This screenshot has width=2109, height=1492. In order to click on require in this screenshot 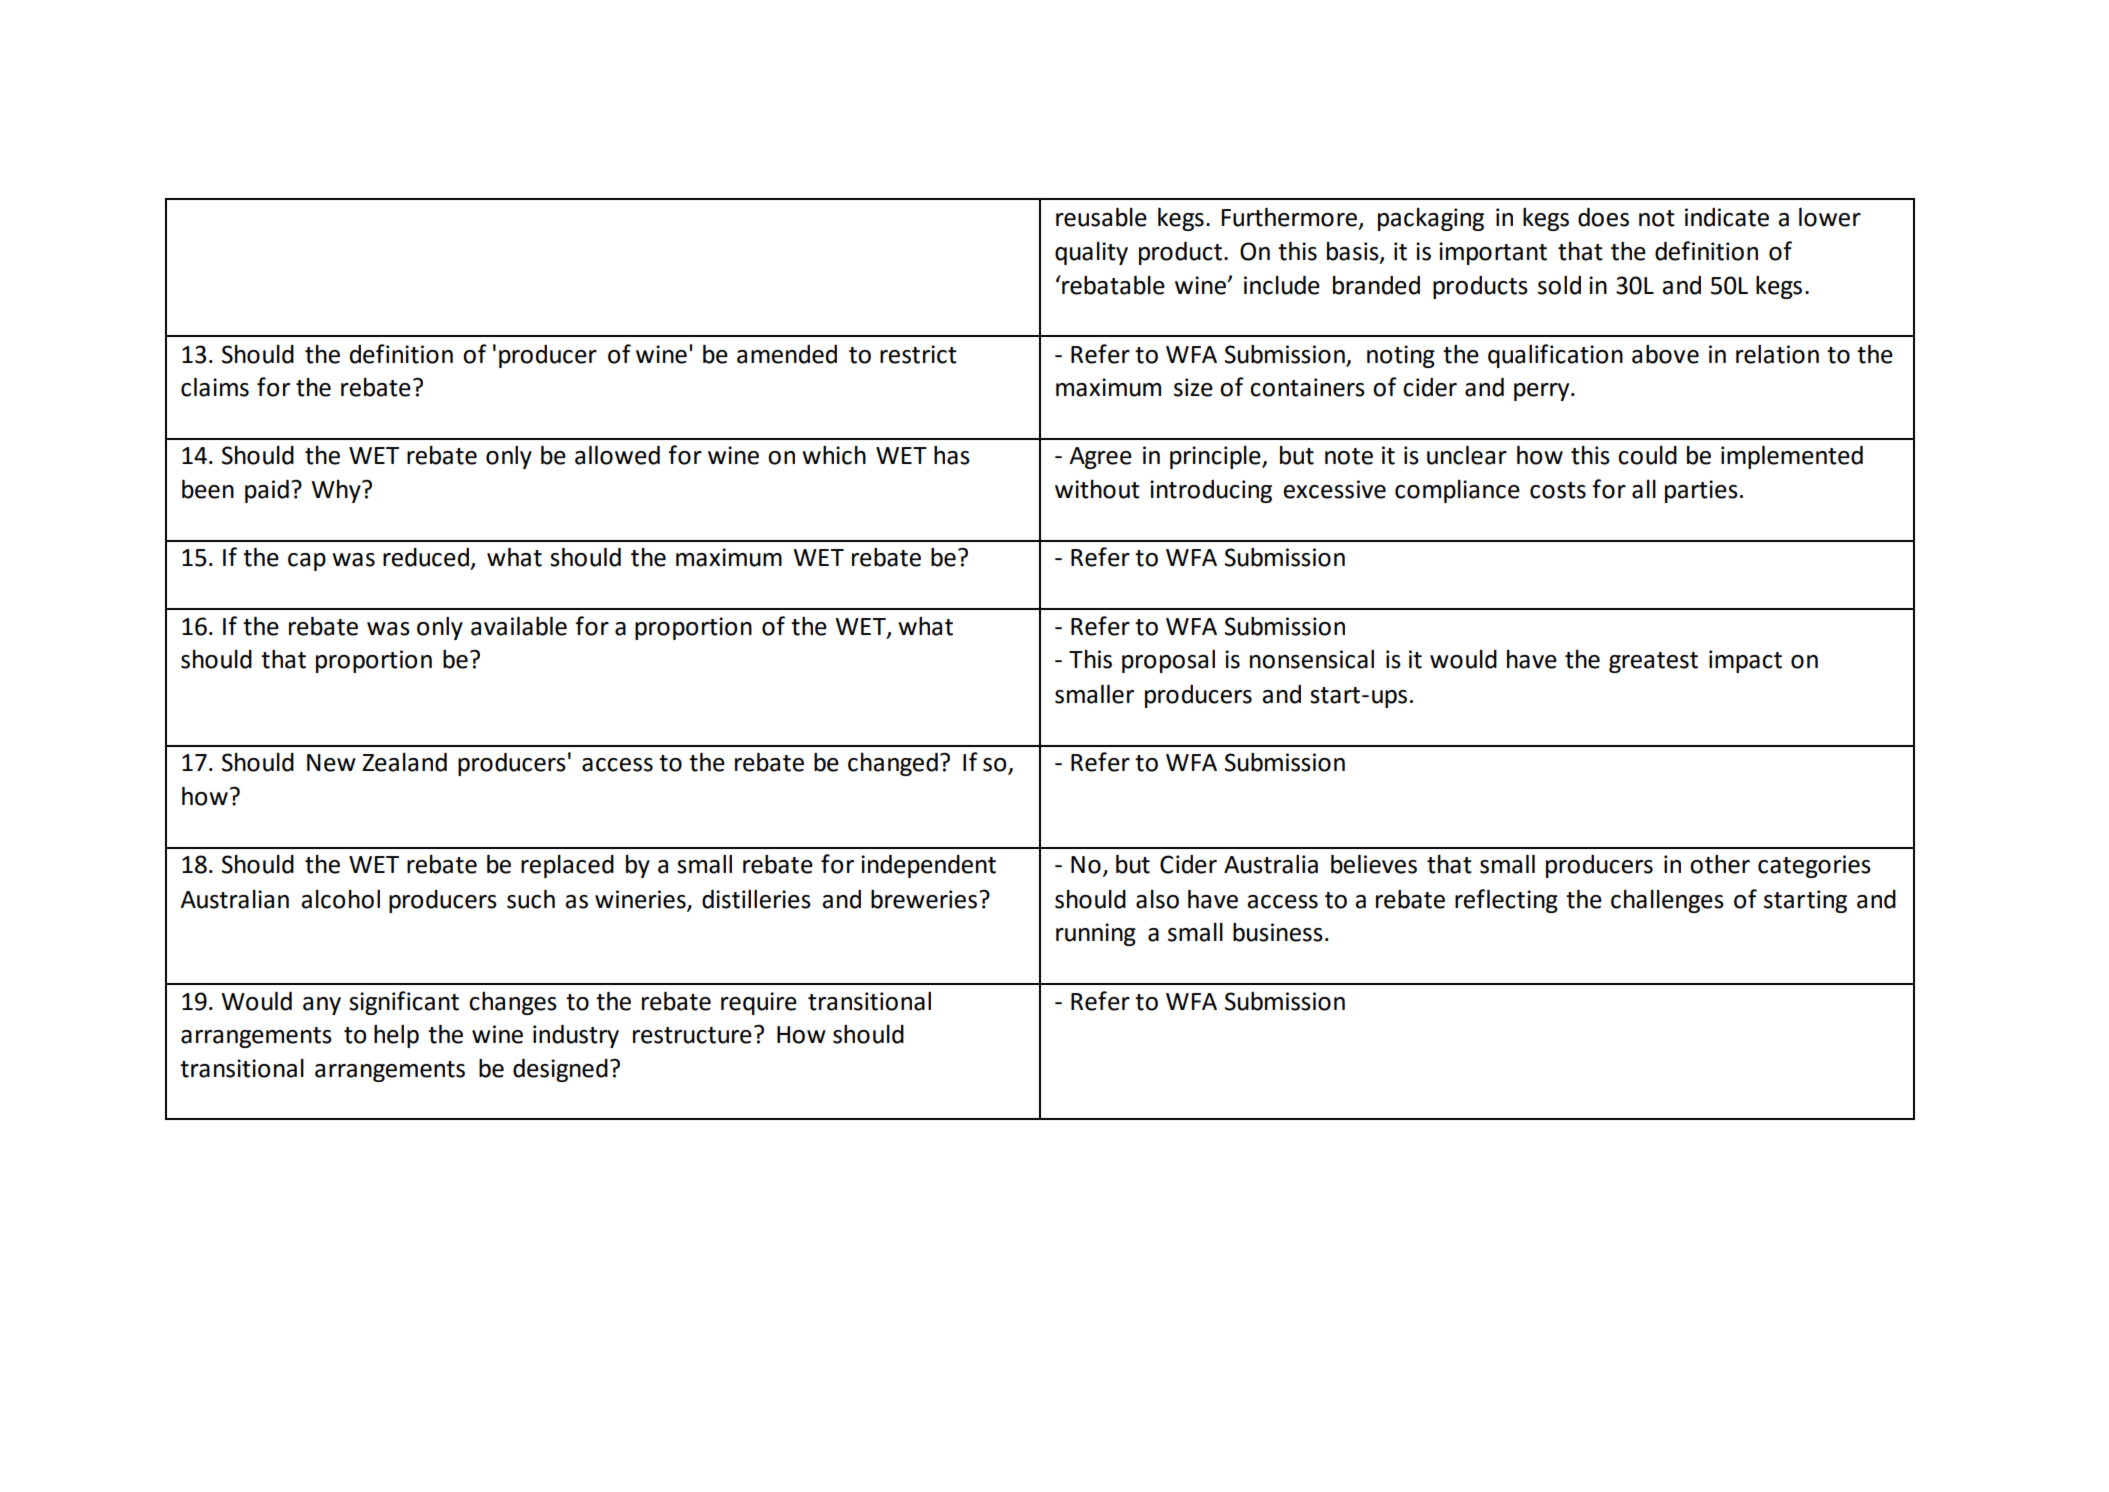, I will do `click(759, 1003)`.
